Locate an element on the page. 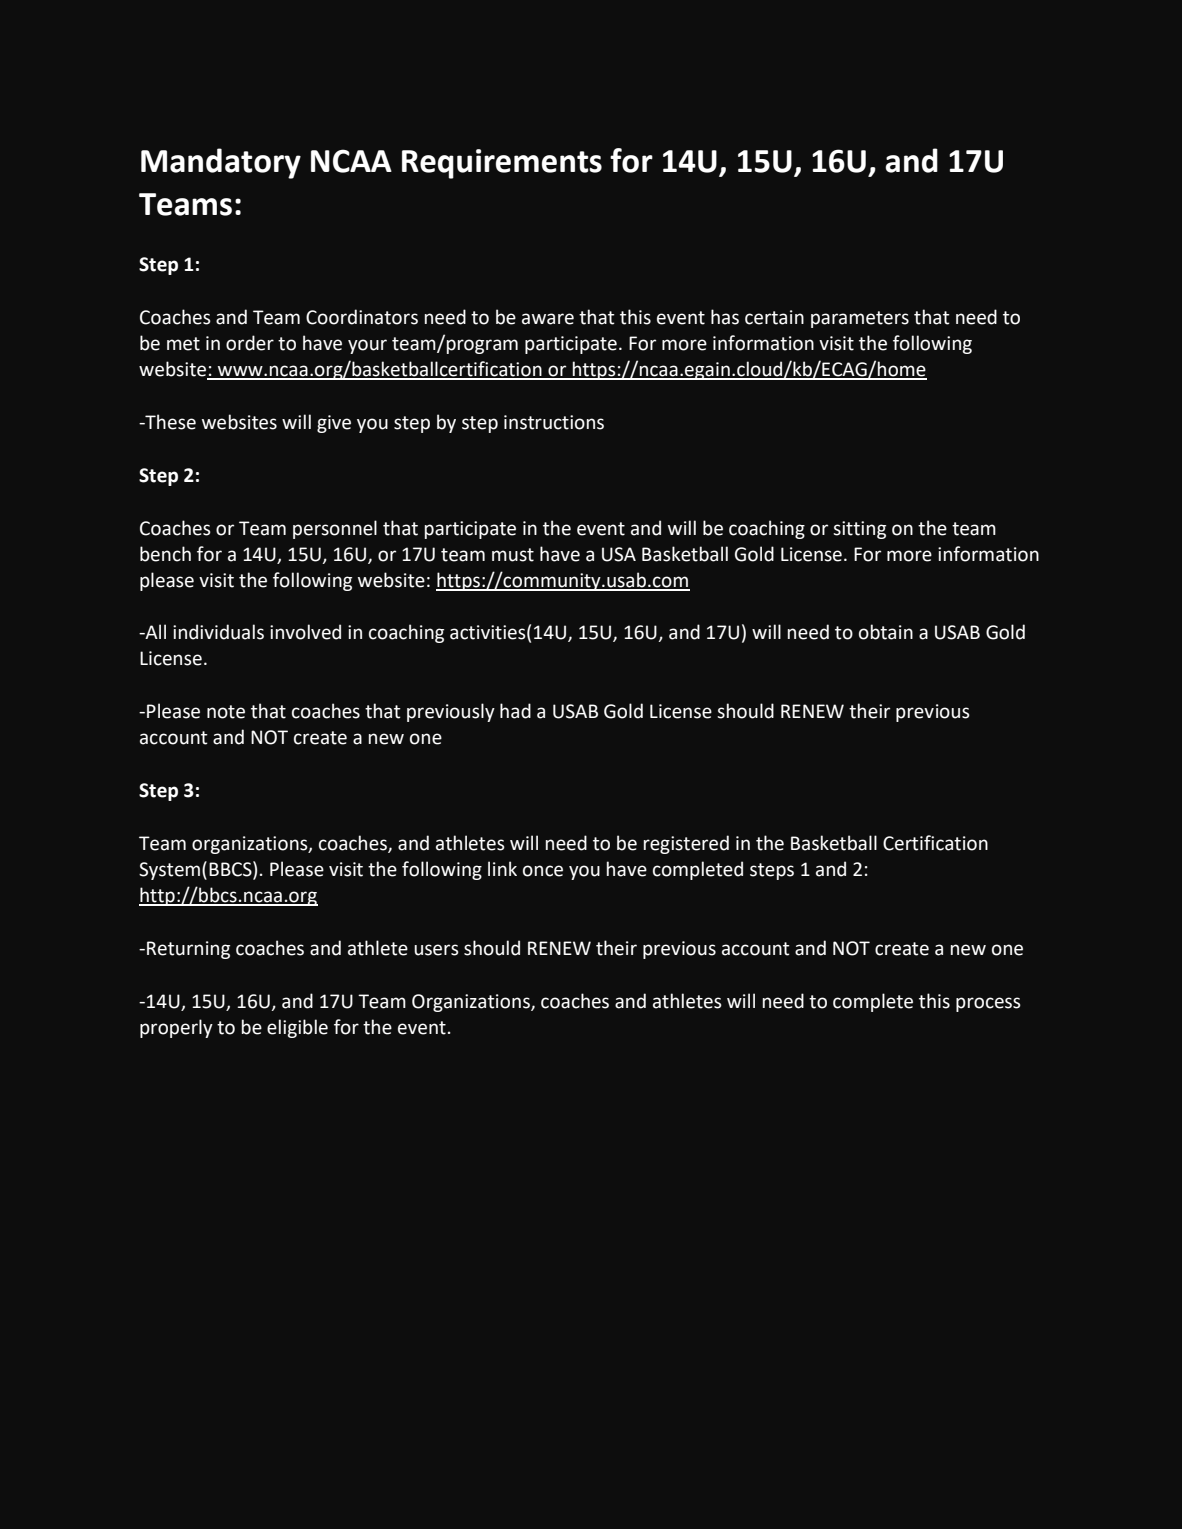 This image has width=1182, height=1529. users is located at coordinates (436, 950).
